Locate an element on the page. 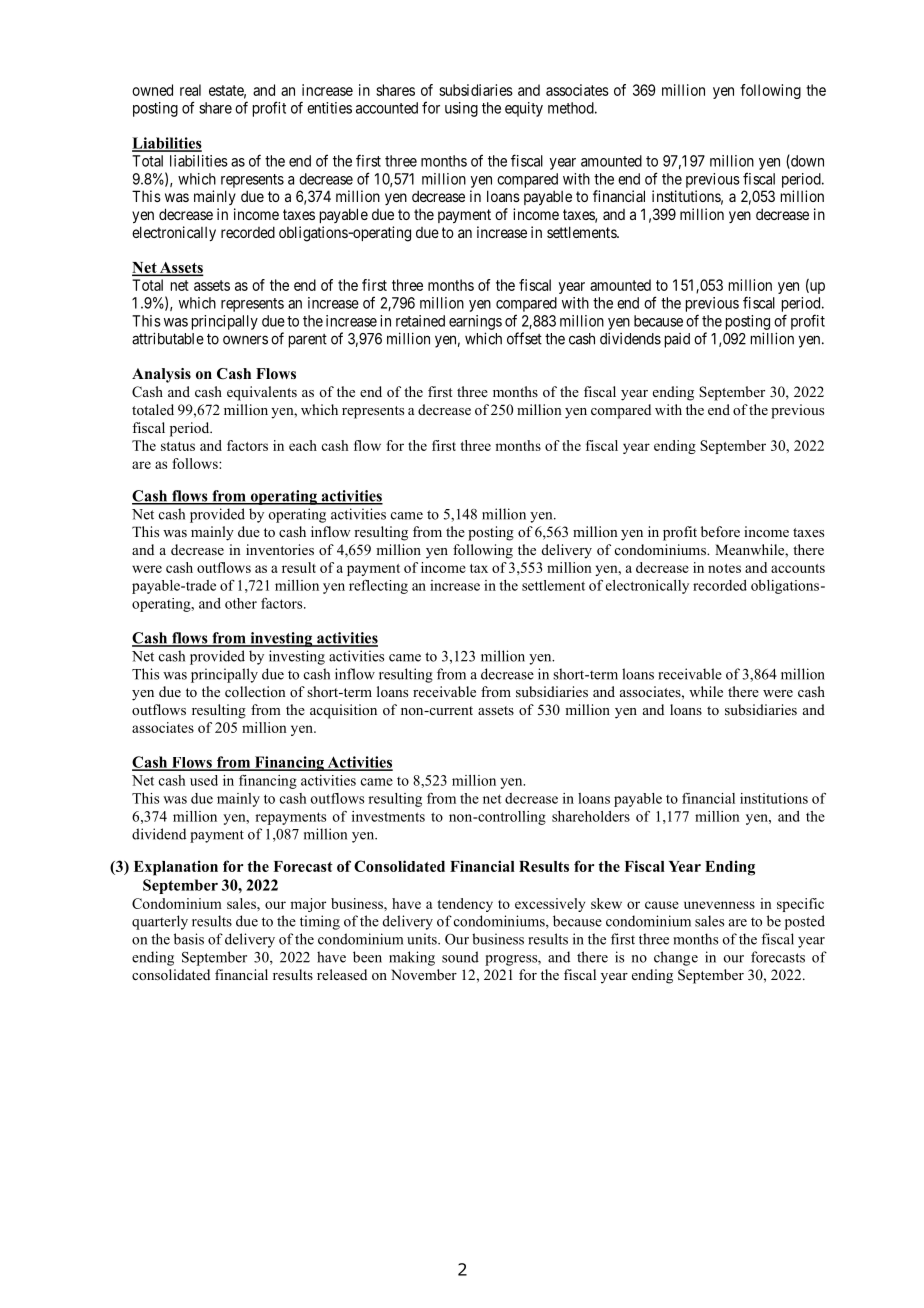  real is located at coordinates (190, 90).
